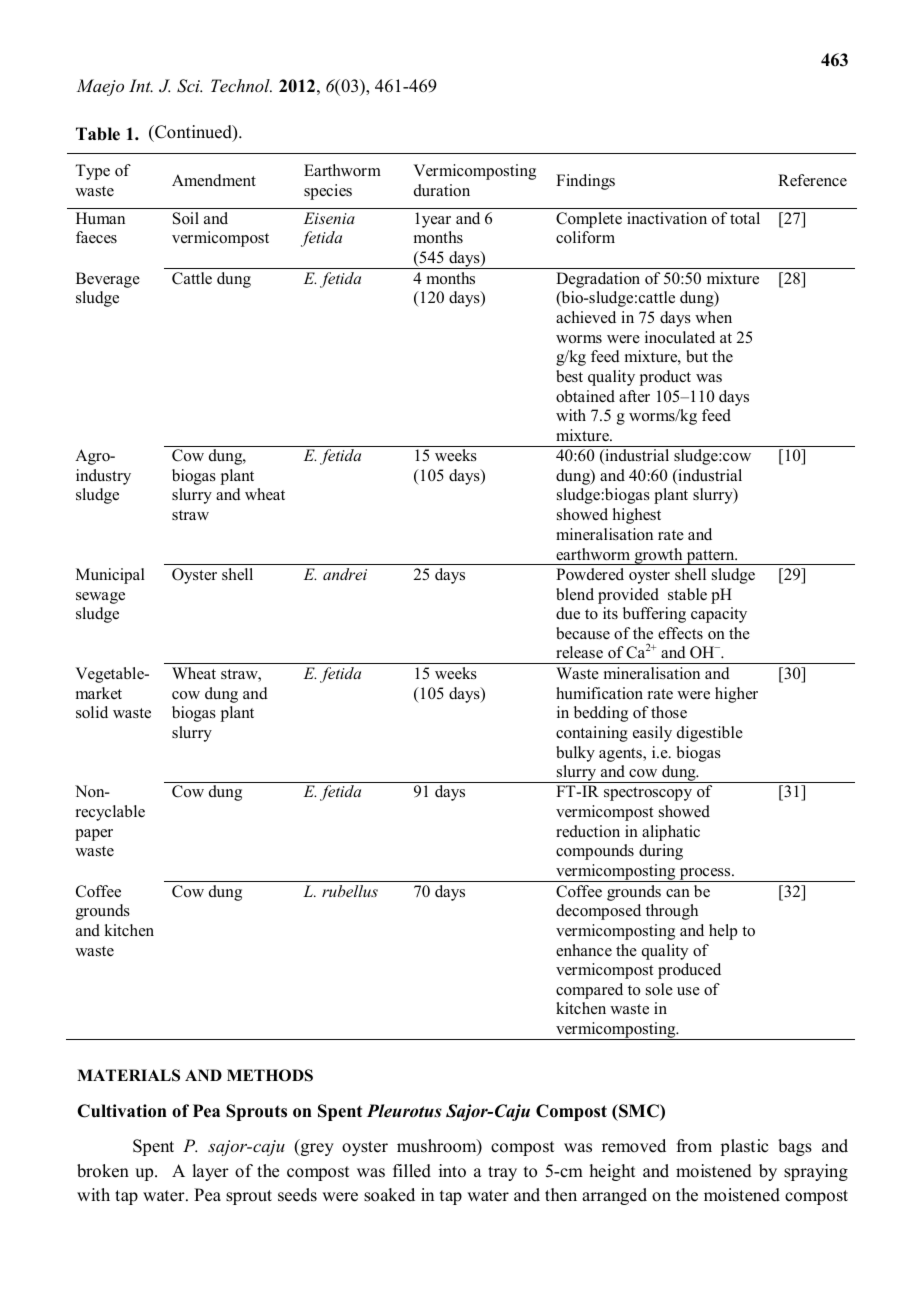 This screenshot has height=1308, width=924. Describe the element at coordinates (744, 1147) in the screenshot. I see `plastic` at that location.
